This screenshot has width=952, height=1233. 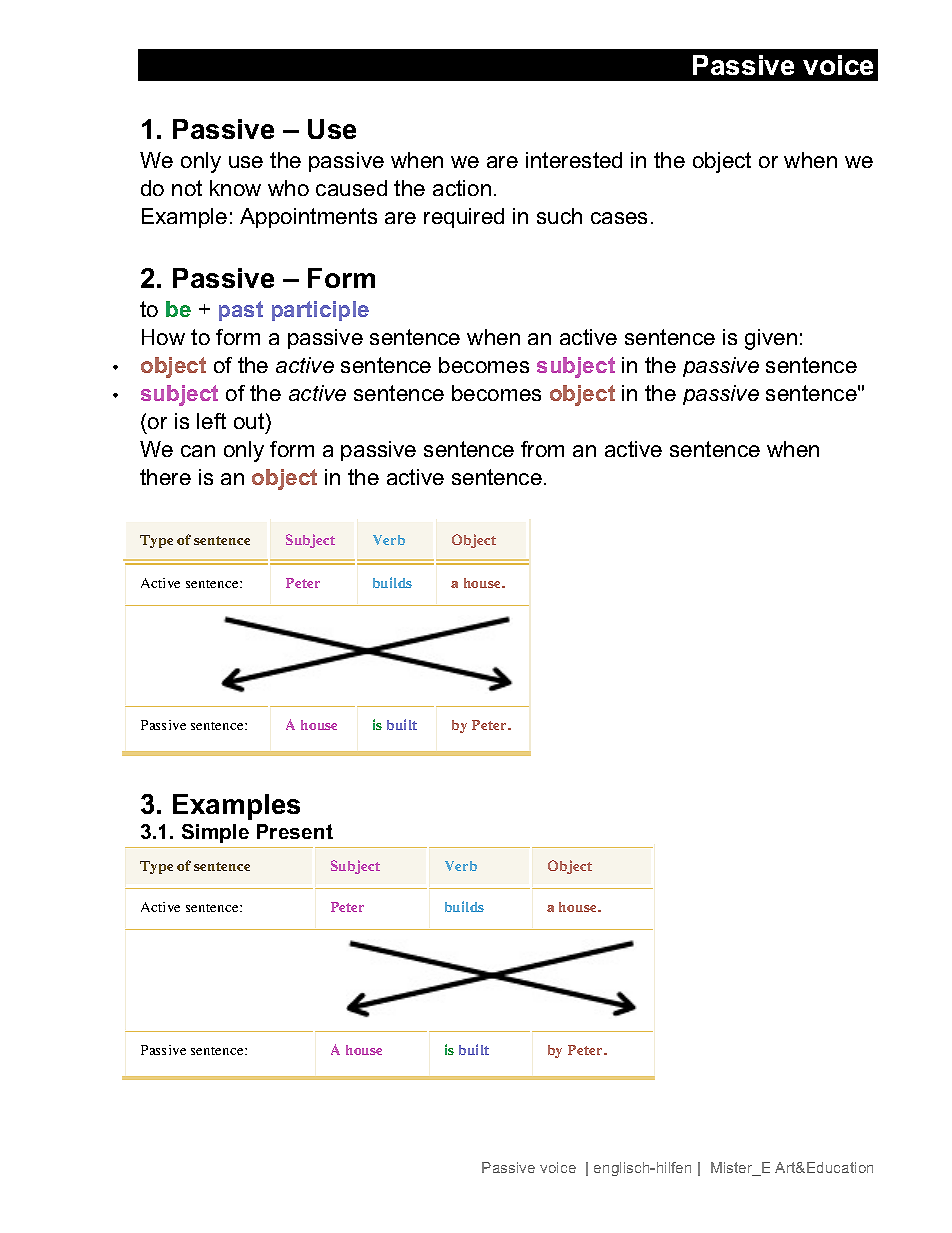 What do you see at coordinates (211, 421) in the screenshot?
I see `left` at bounding box center [211, 421].
